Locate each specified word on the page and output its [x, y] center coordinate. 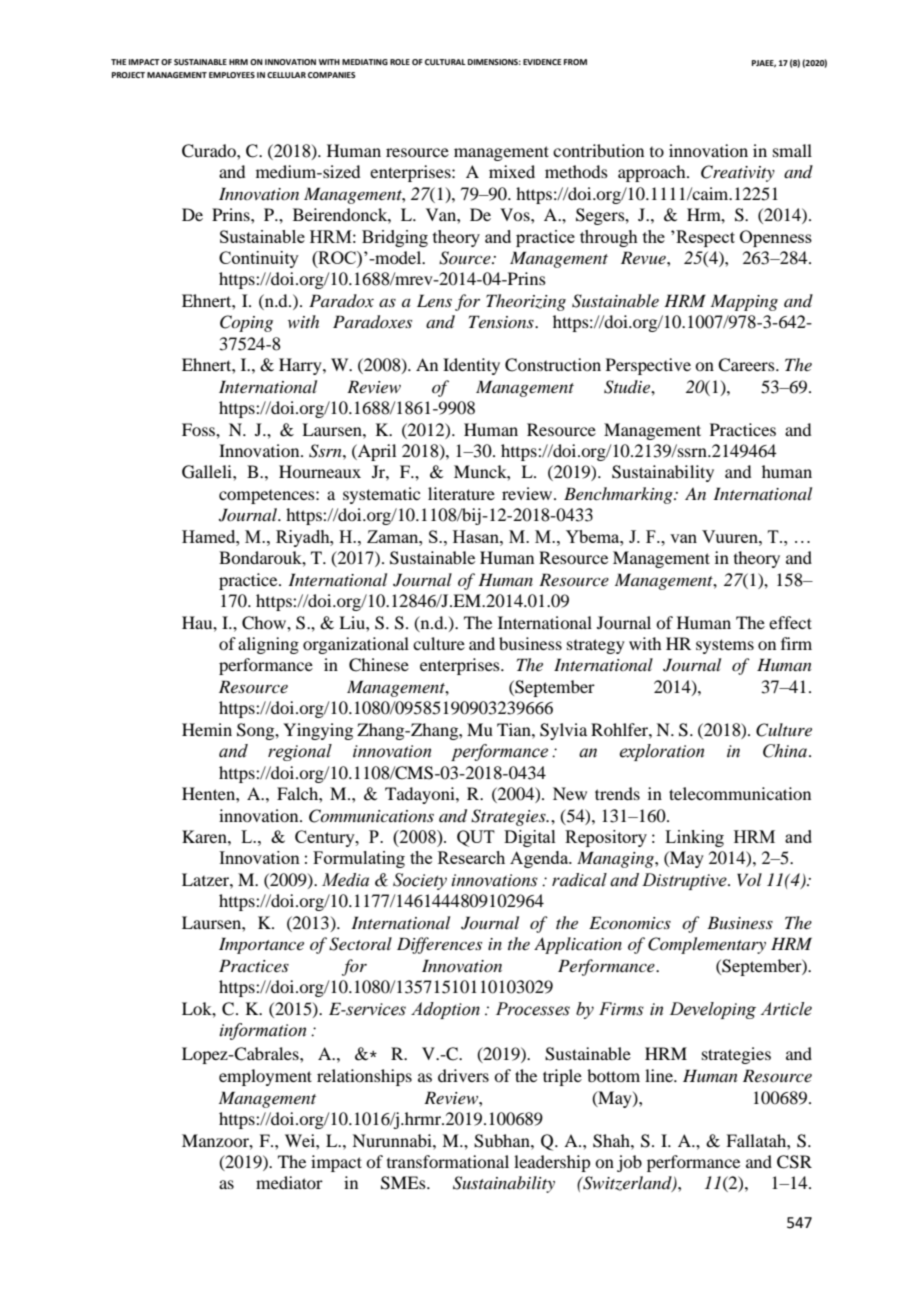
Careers [747, 365]
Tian [515, 729]
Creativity [738, 173]
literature [461, 493]
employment [265, 1077]
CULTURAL [445, 62]
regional [300, 752]
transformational [448, 1161]
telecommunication [740, 793]
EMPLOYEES [232, 75]
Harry [301, 366]
